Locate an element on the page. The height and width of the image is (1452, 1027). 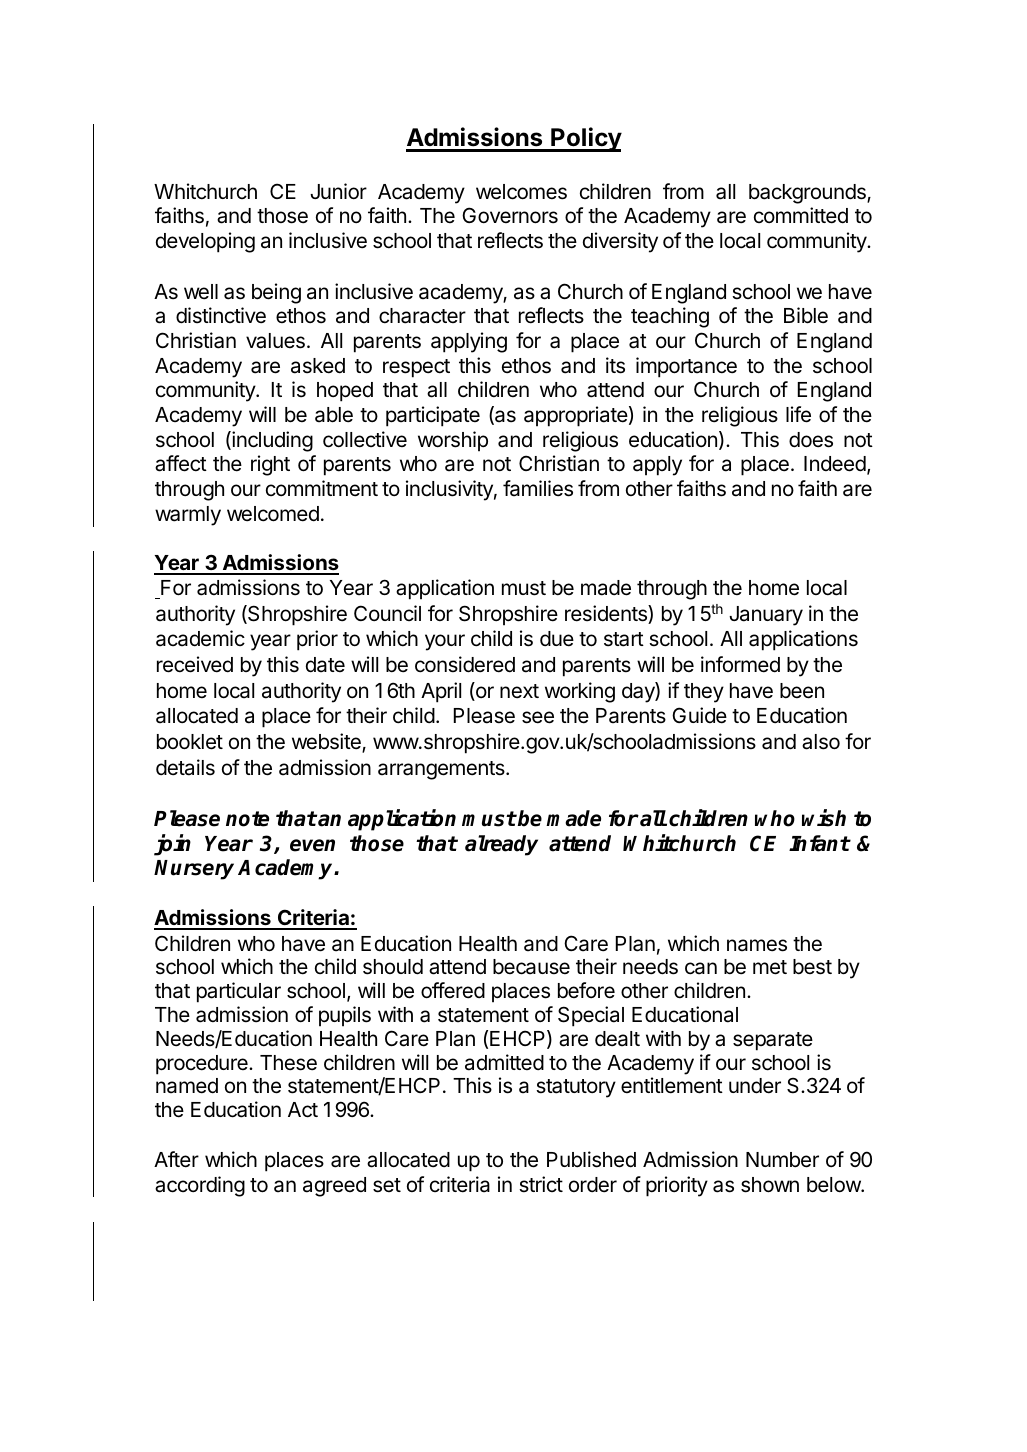
welcomes is located at coordinates (521, 192).
